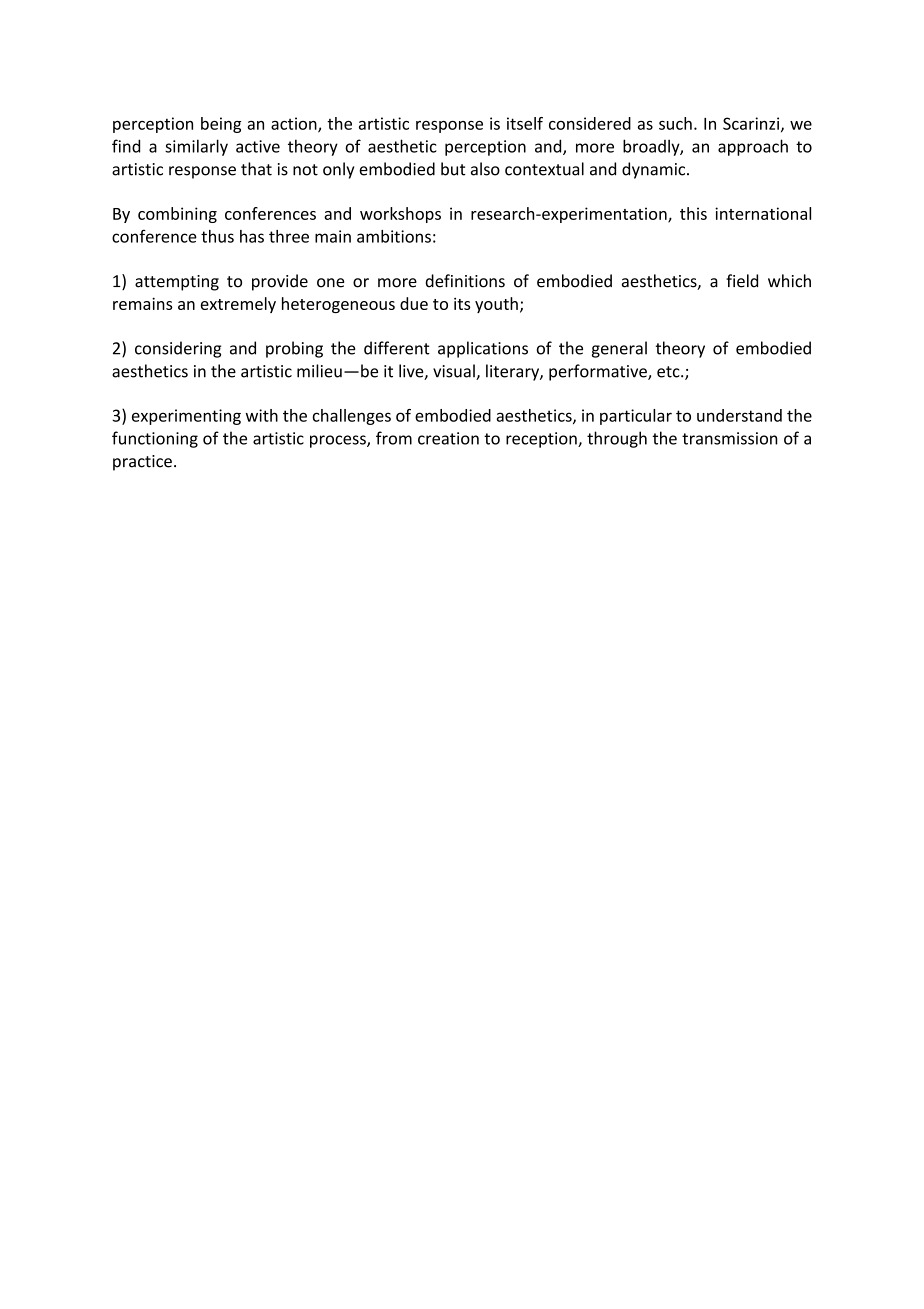 The height and width of the image is (1309, 924). Describe the element at coordinates (525, 123) in the image. I see `itself` at that location.
